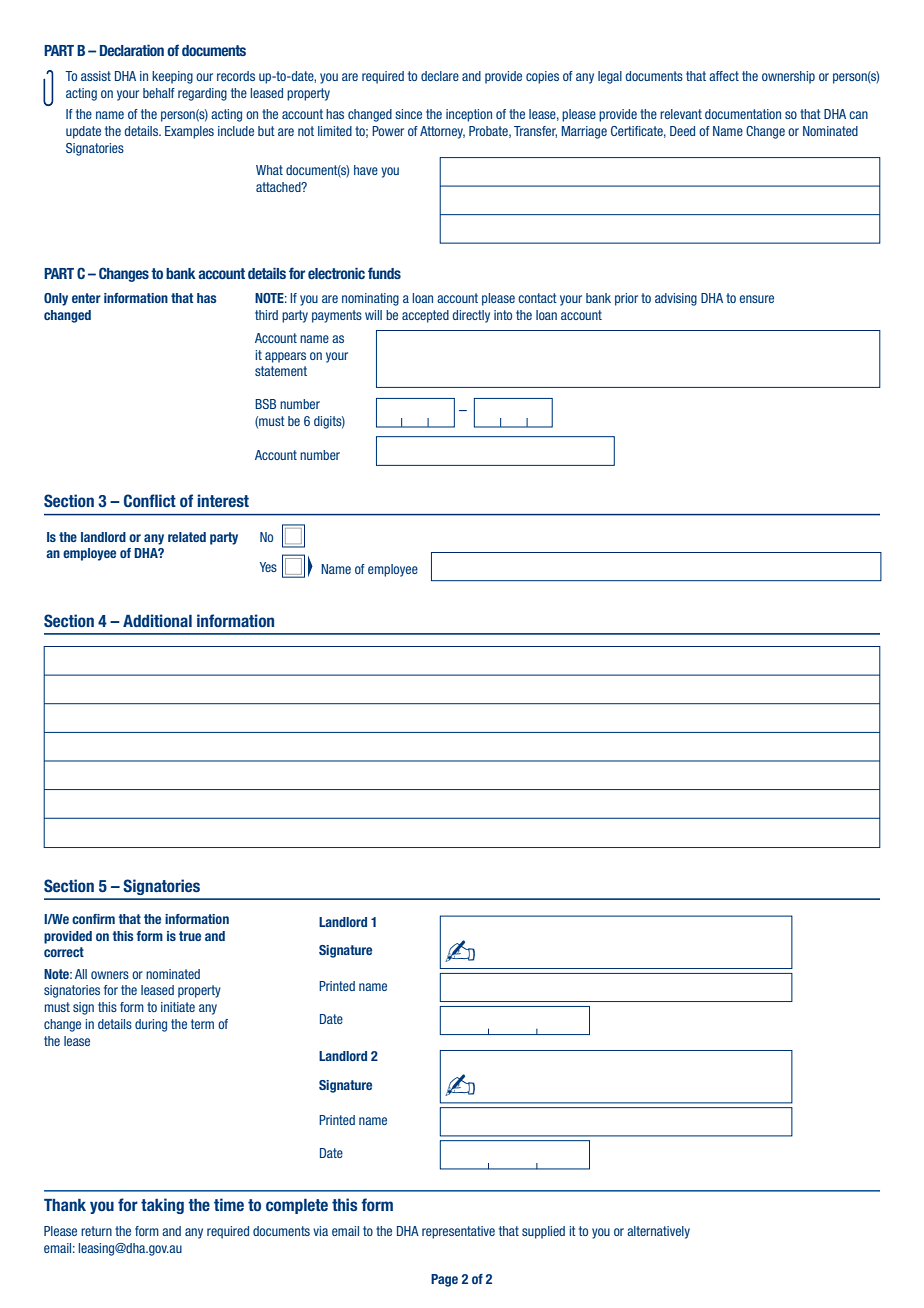  Describe the element at coordinates (724, 76) in the screenshot. I see `affect` at that location.
